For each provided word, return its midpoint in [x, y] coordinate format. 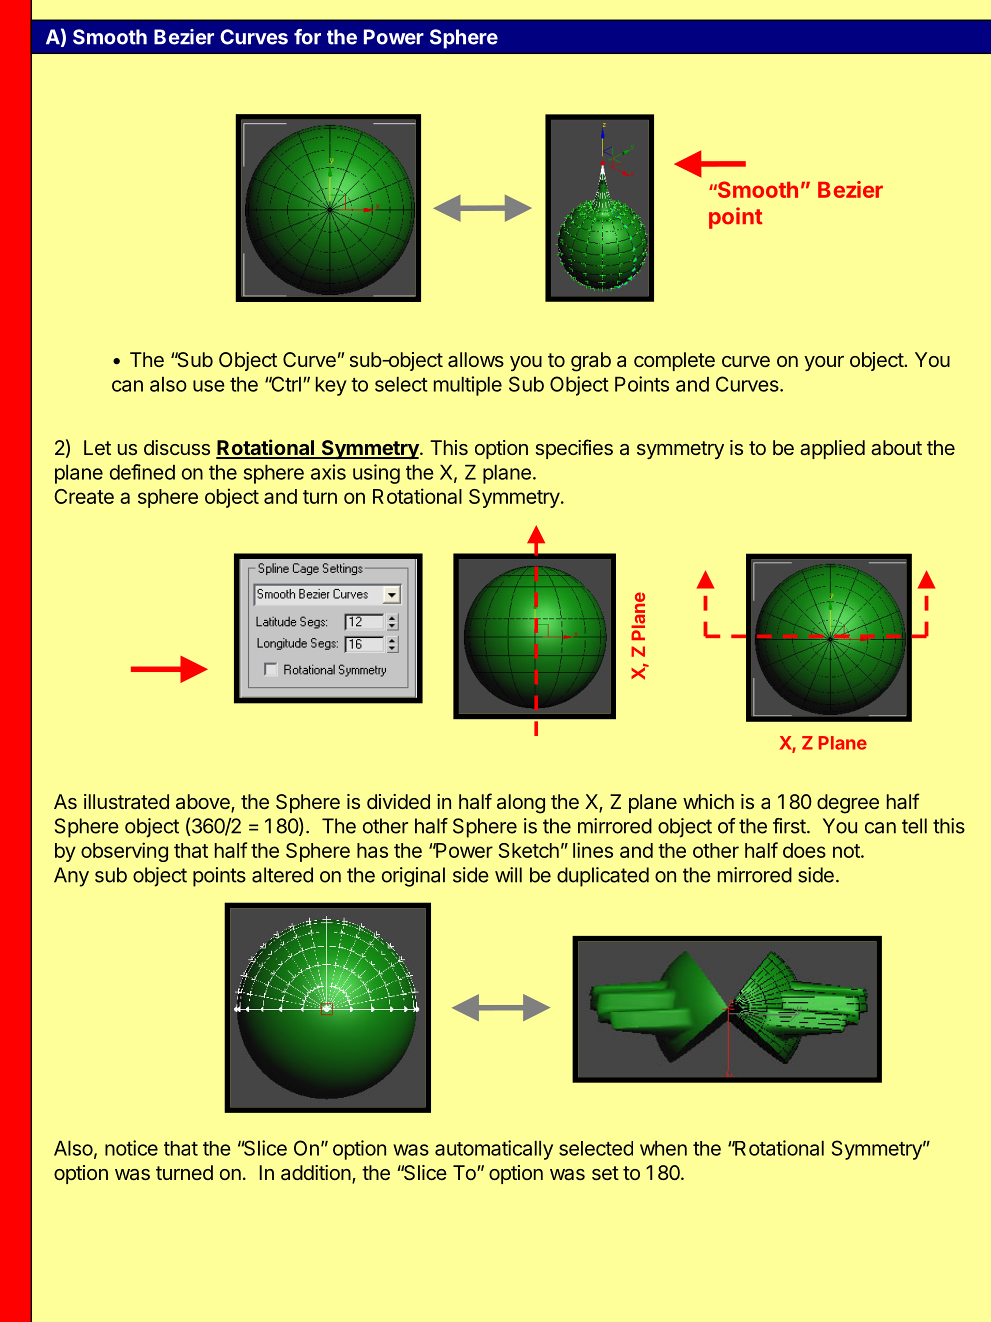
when [663, 1148]
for [307, 37]
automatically [494, 1150]
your [824, 363]
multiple [468, 386]
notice [131, 1148]
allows [476, 359]
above [204, 803]
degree [848, 804]
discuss [177, 447]
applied [832, 449]
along [521, 804]
